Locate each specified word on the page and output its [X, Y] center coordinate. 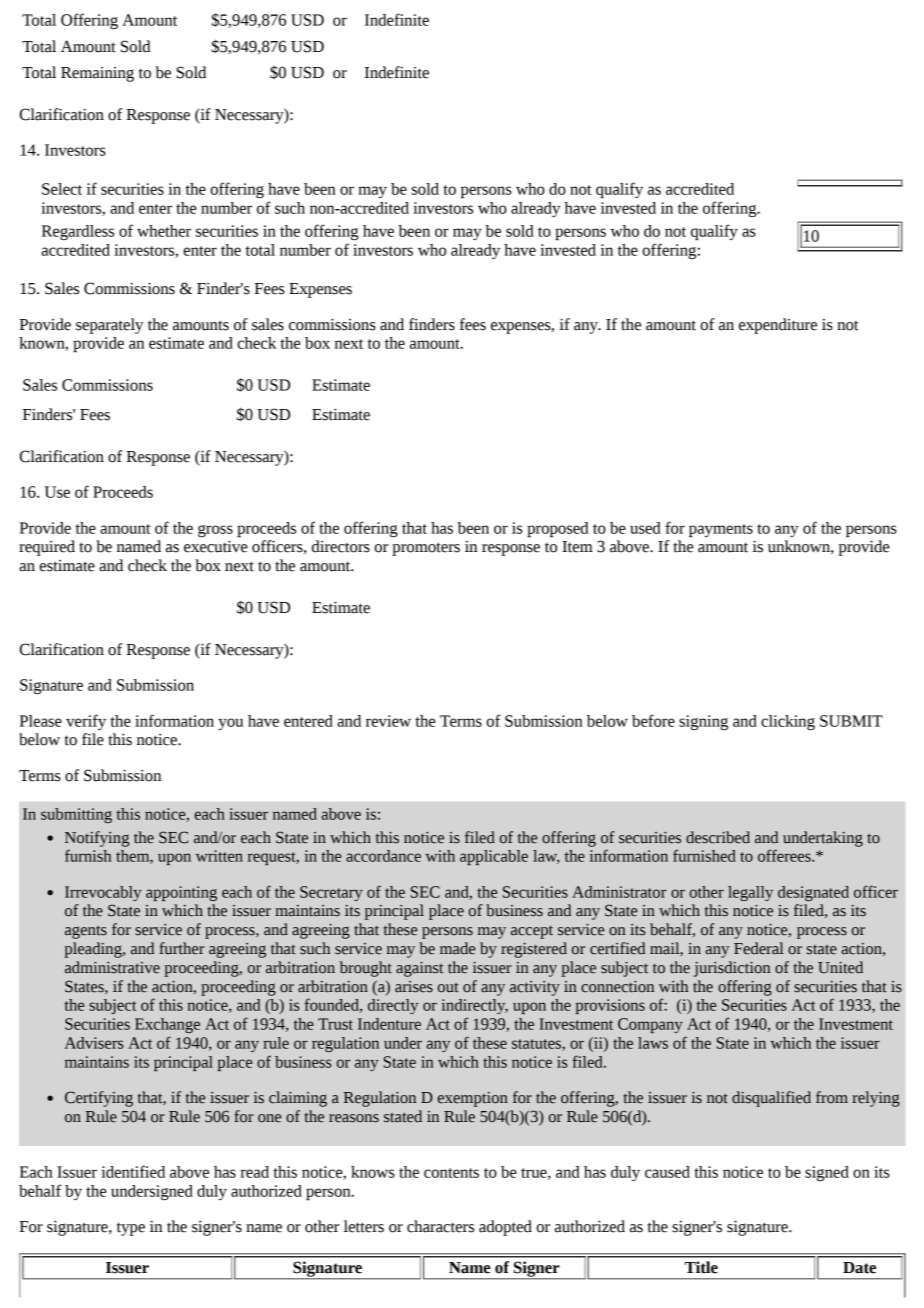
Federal [759, 948]
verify [86, 722]
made [457, 948]
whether [164, 231]
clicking [788, 722]
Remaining [97, 74]
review [388, 721]
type [131, 1229]
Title [701, 1267]
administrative [112, 967]
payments [721, 530]
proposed [557, 529]
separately [110, 326]
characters [440, 1226]
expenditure [778, 326]
